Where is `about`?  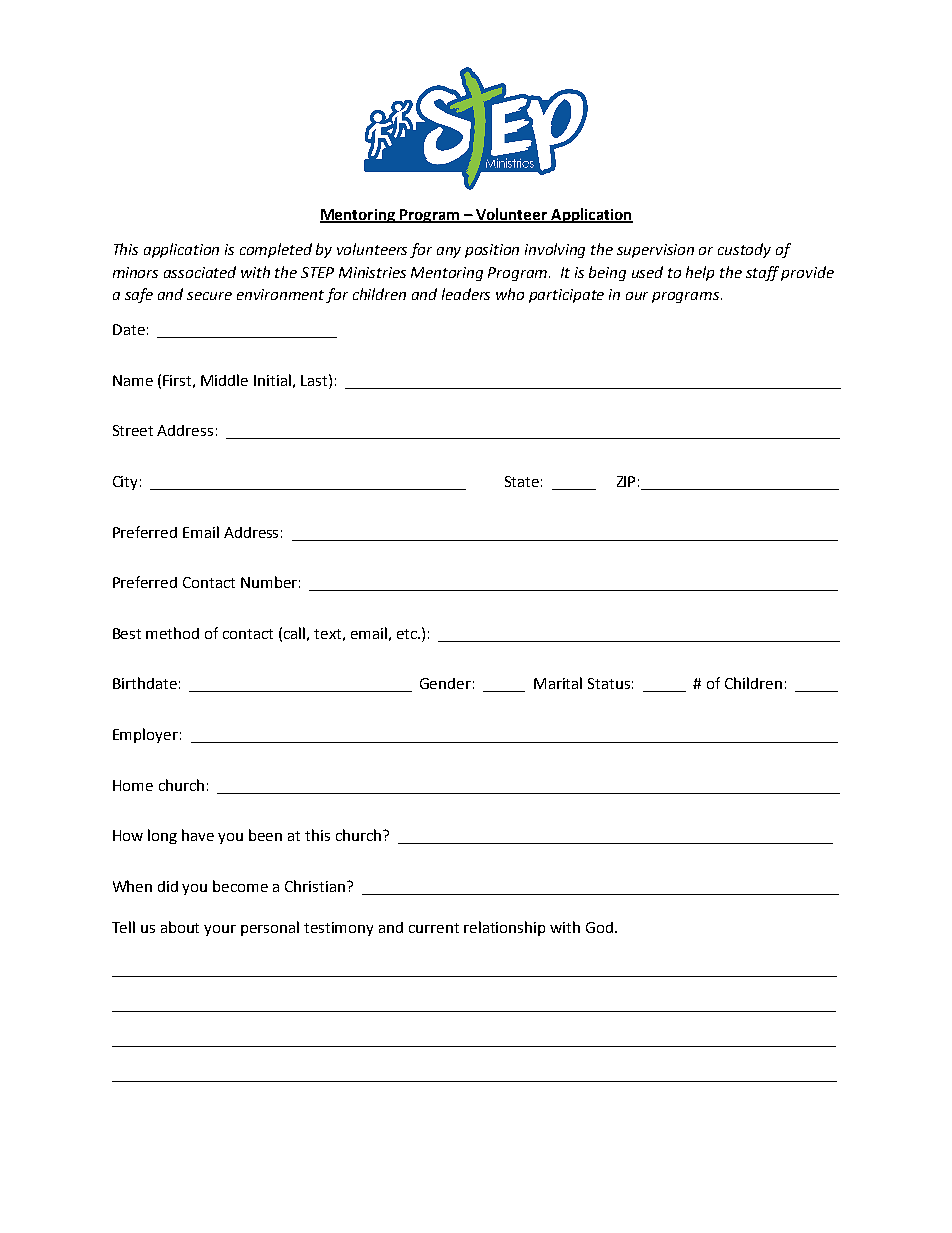 about is located at coordinates (180, 927).
